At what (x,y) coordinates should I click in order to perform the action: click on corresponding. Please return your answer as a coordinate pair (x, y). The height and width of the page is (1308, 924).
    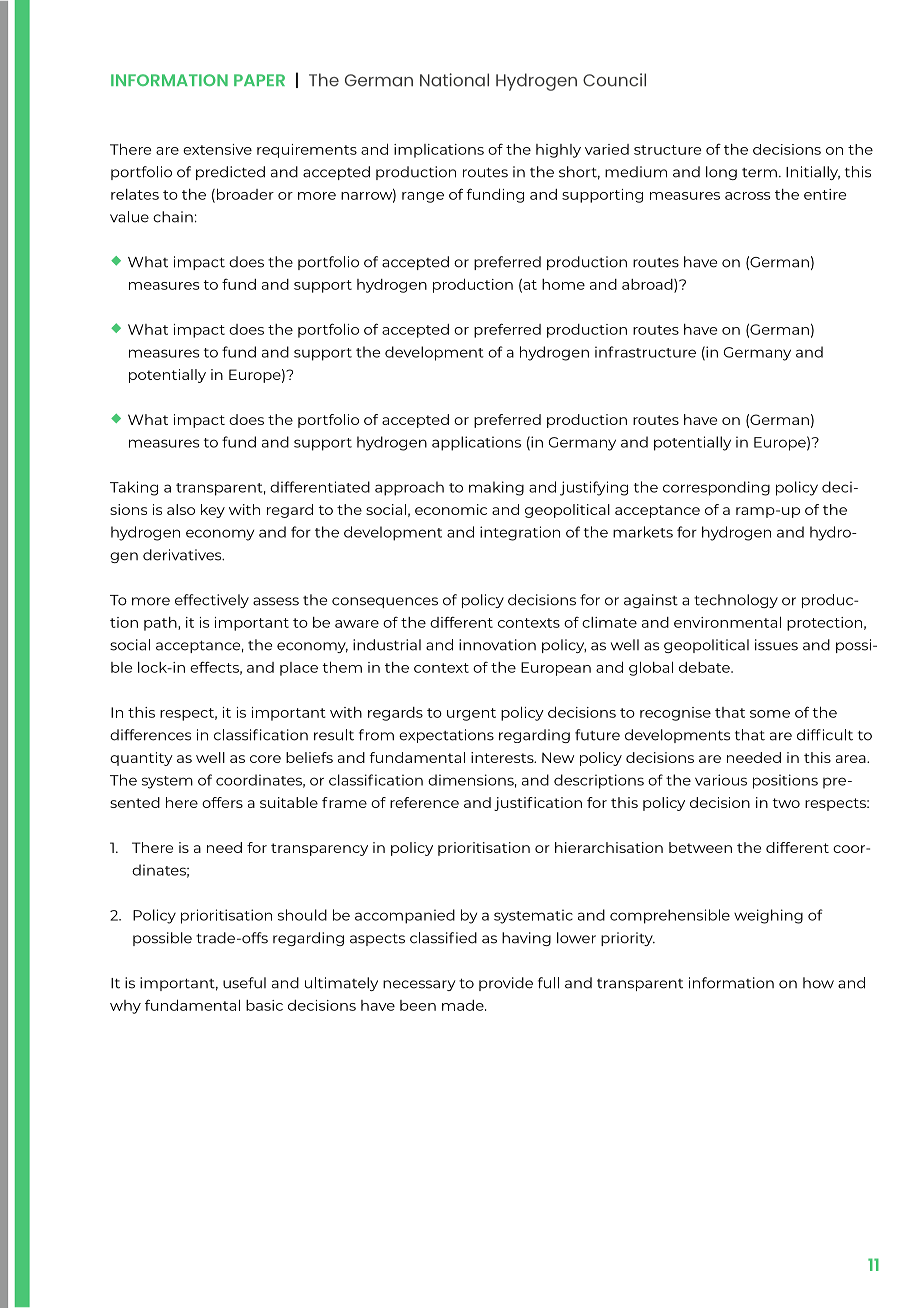
    Looking at the image, I should click on (716, 488).
